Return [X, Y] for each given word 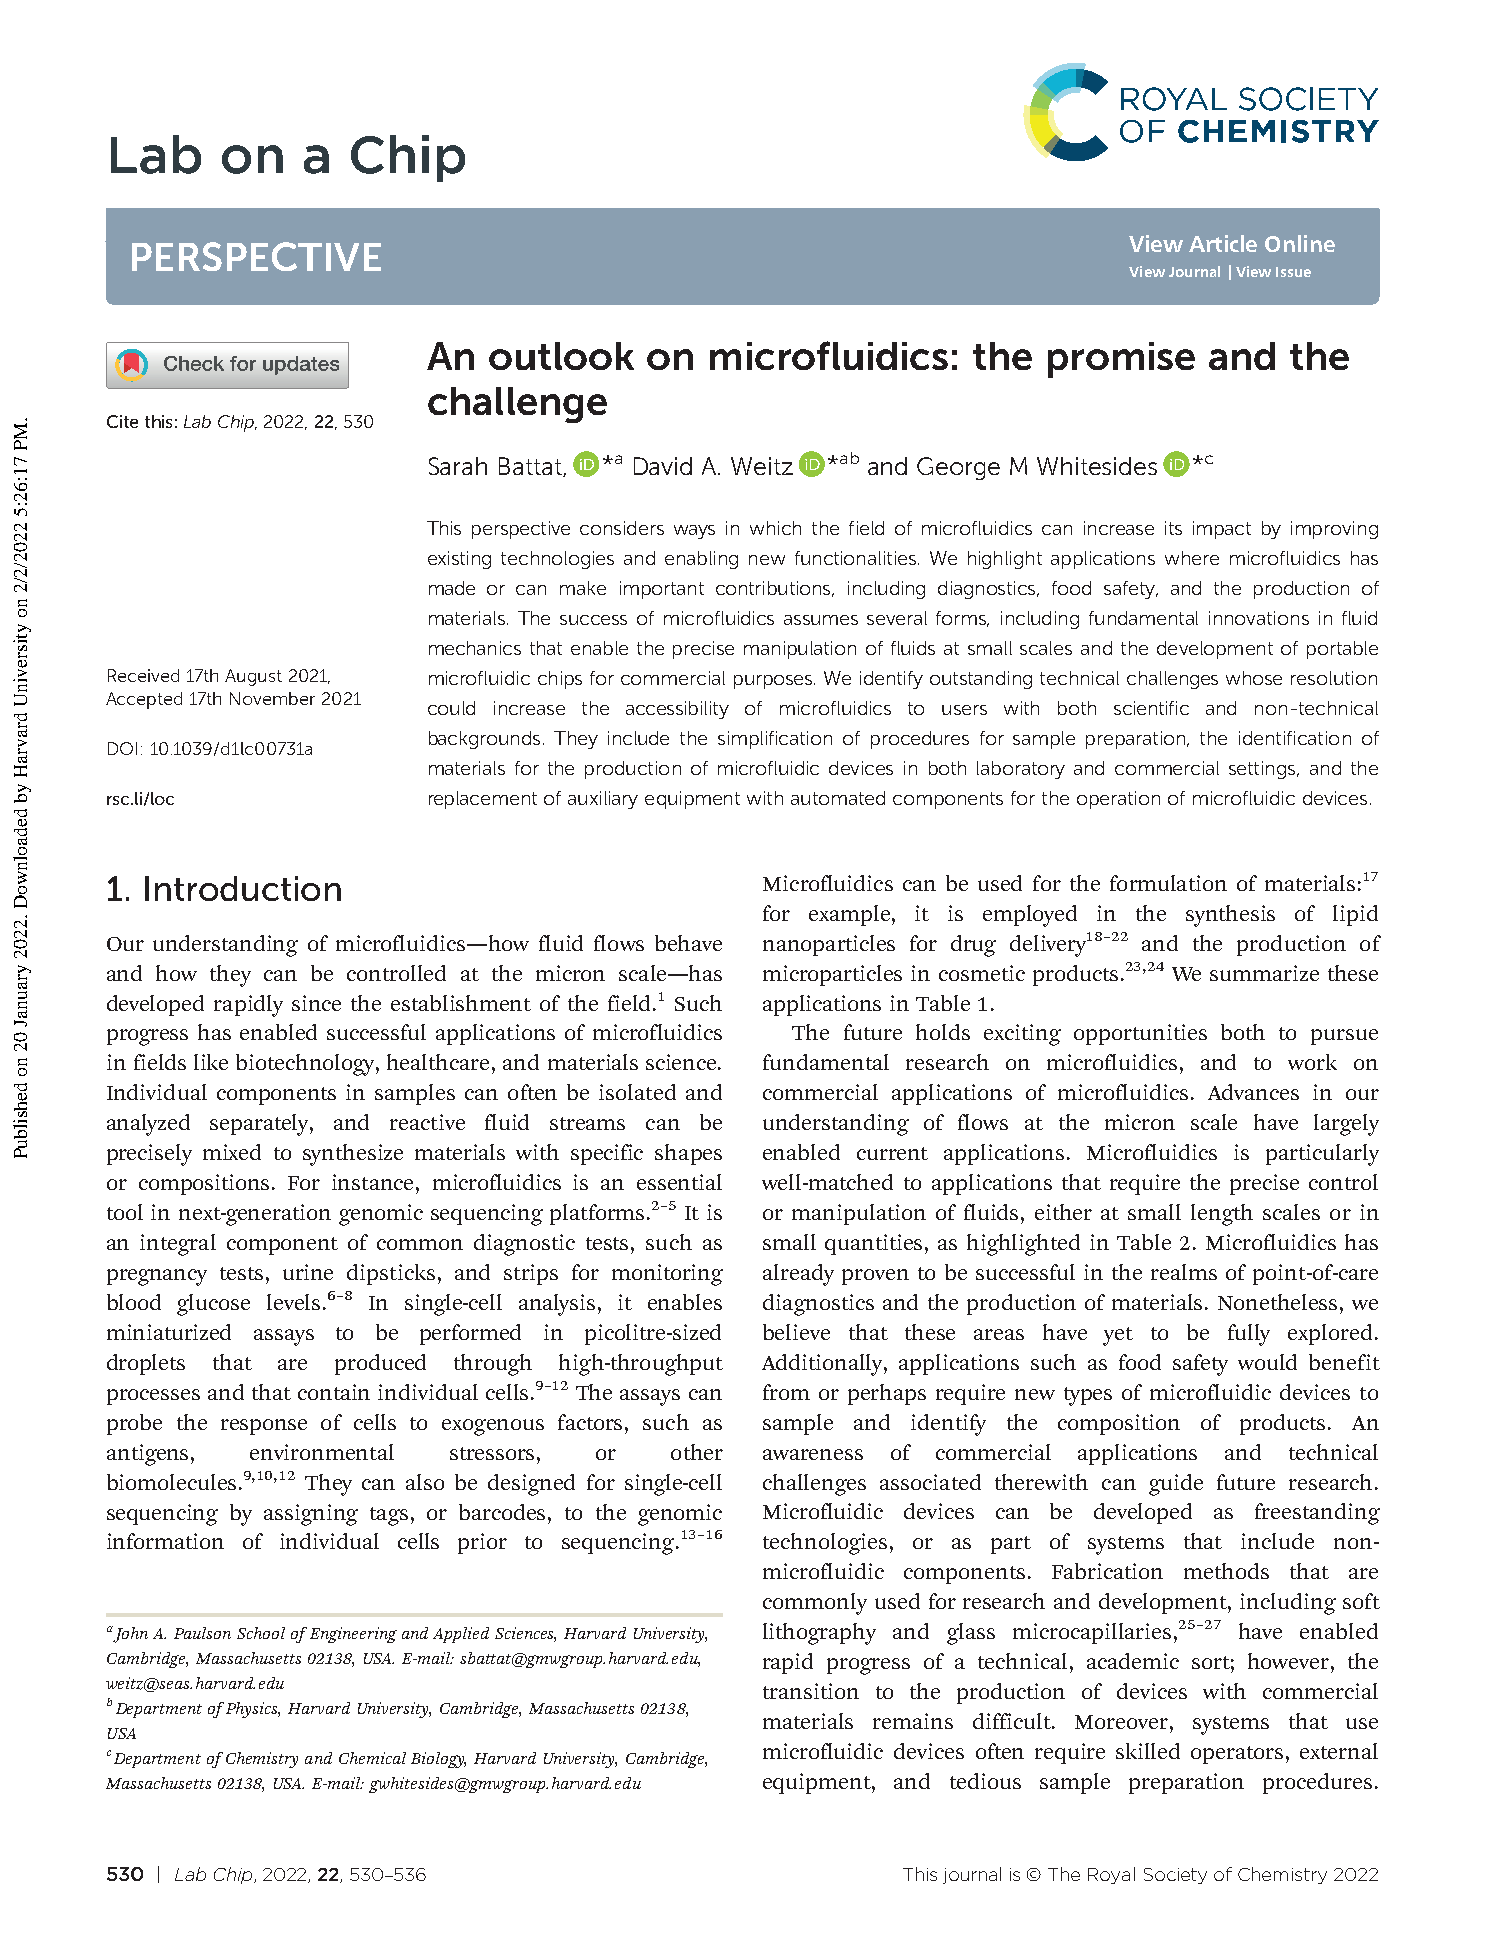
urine [308, 1272]
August [253, 677]
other [697, 1452]
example [851, 915]
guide [1176, 1485]
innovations [1259, 618]
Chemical [372, 1758]
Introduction [243, 888]
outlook [561, 356]
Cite [122, 421]
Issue [1293, 272]
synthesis [1230, 916]
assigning [311, 1515]
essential [679, 1182]
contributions [775, 589]
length [1222, 1215]
